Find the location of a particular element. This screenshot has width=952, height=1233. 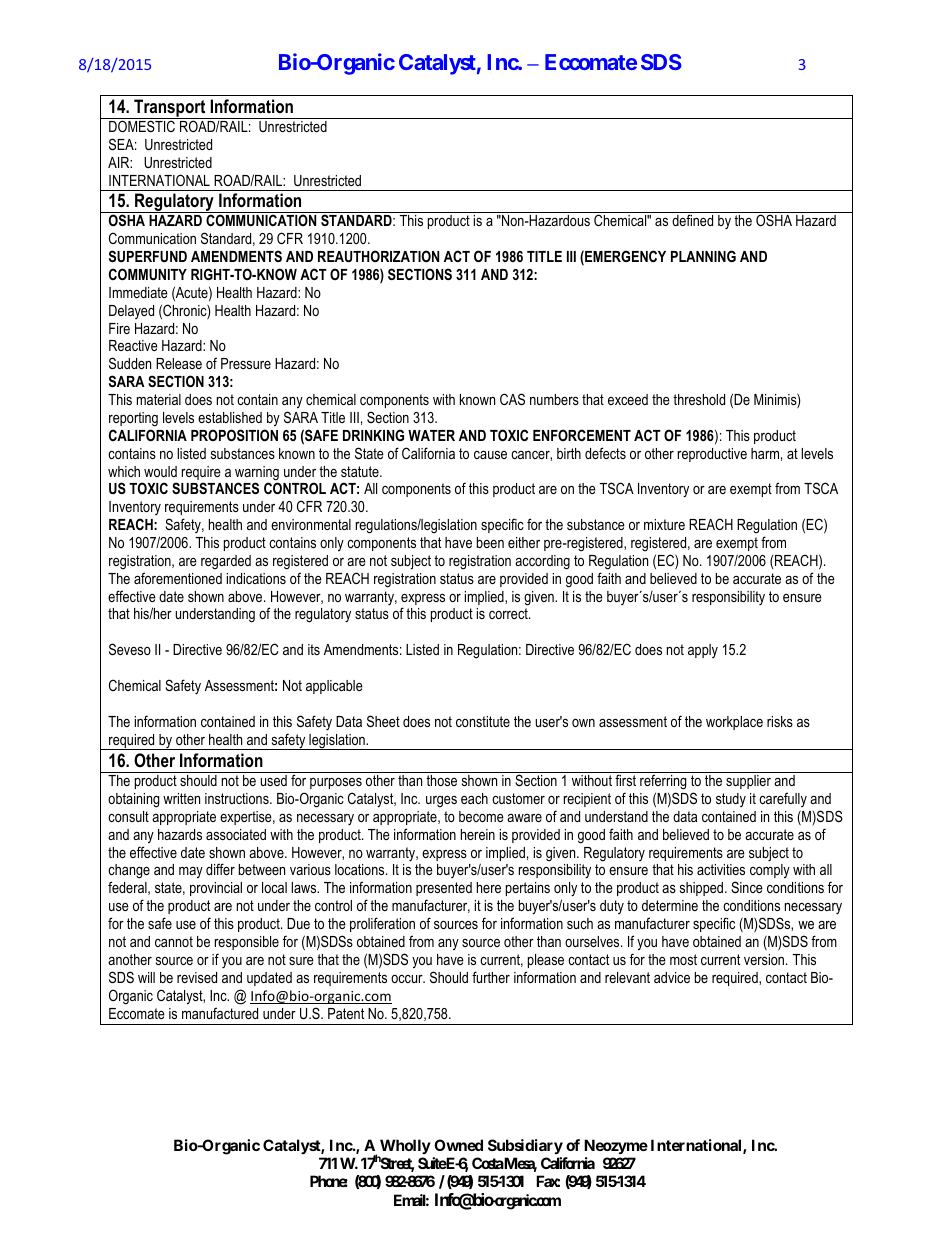

PLANNING is located at coordinates (703, 256).
